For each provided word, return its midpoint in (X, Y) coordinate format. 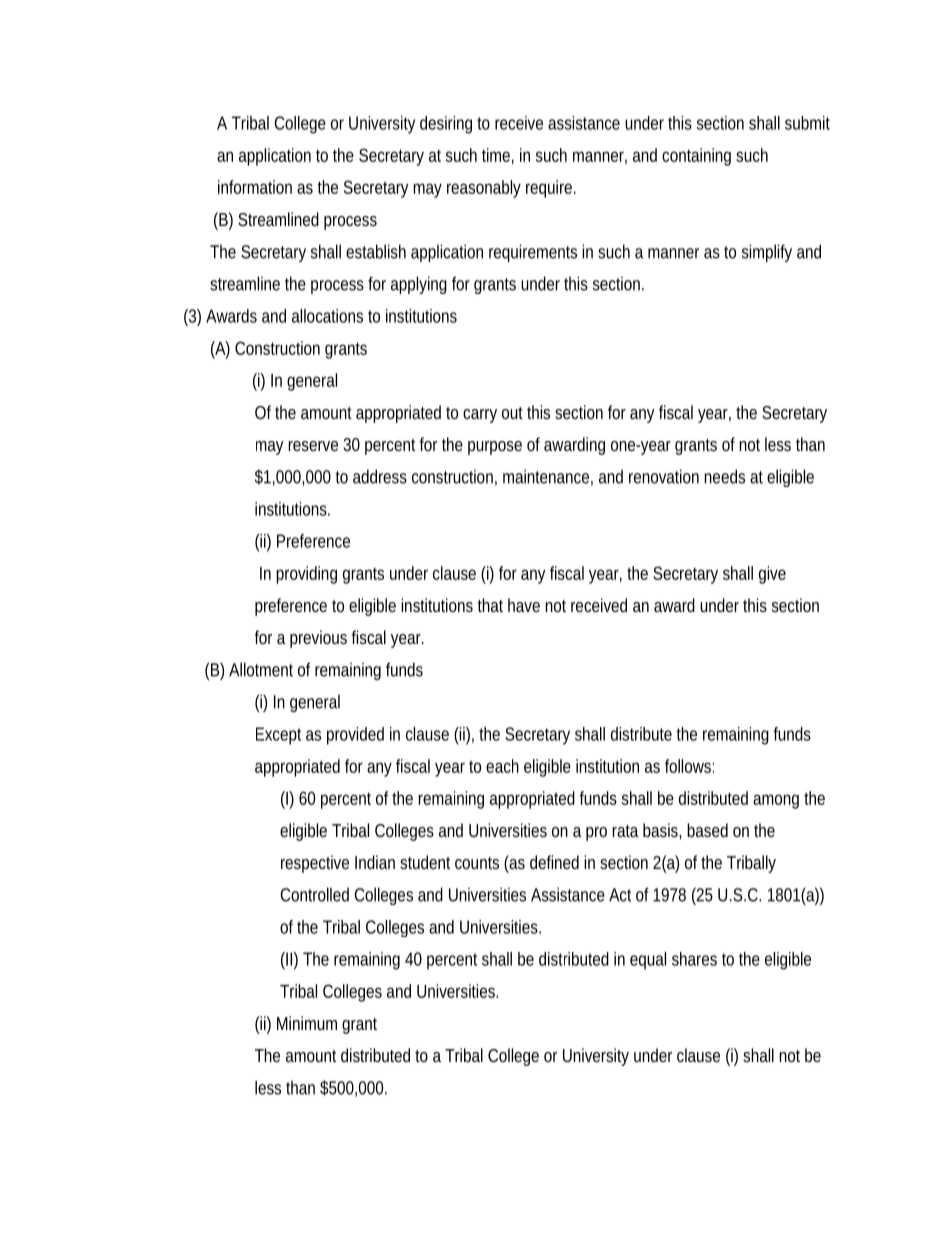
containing (696, 157)
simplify (767, 253)
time (496, 155)
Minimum (307, 1023)
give (772, 575)
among (776, 801)
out (512, 413)
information (255, 187)
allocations (327, 316)
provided (355, 736)
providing (306, 575)
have (524, 605)
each (502, 766)
